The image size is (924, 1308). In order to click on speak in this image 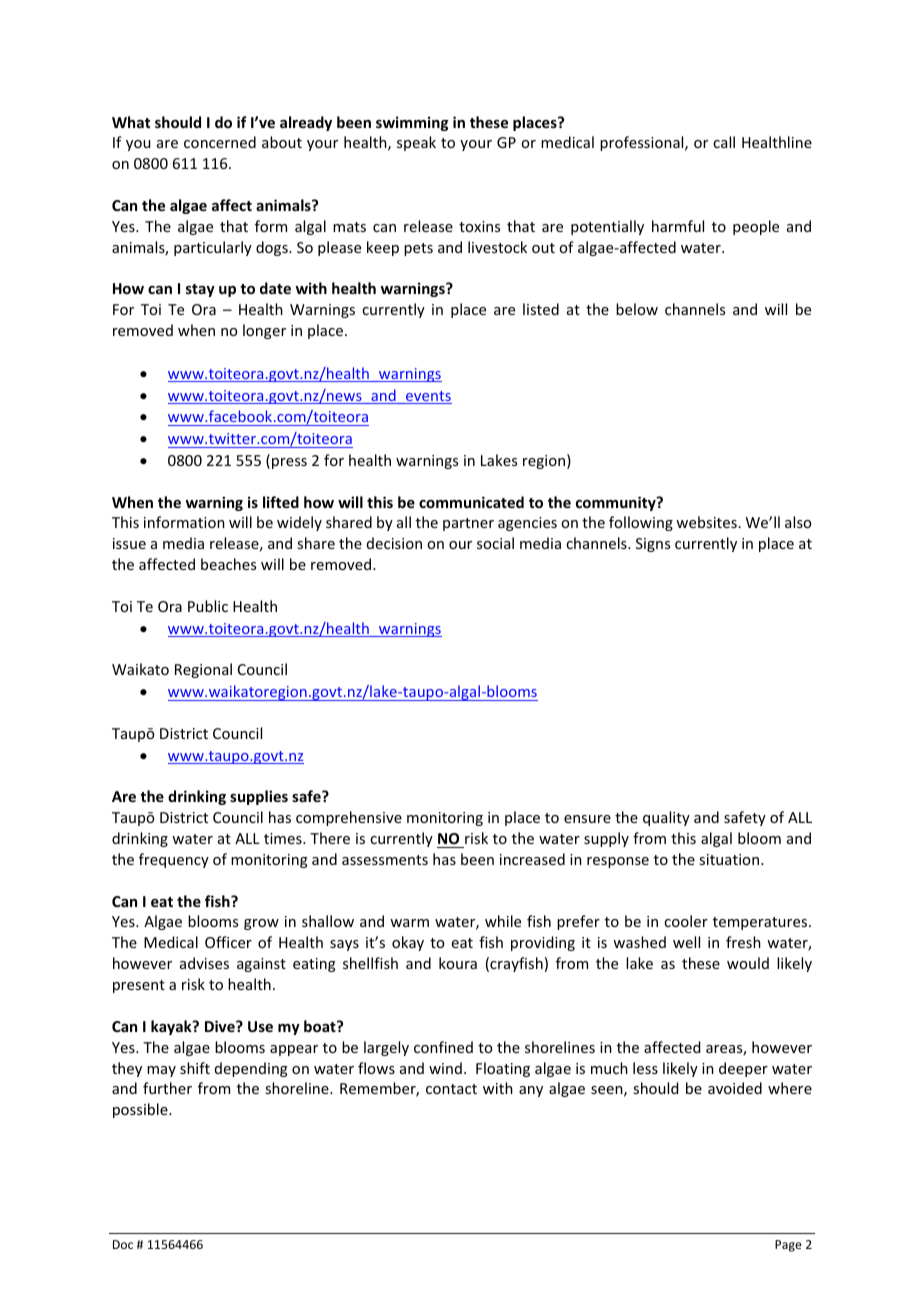, I will do `click(416, 143)`.
